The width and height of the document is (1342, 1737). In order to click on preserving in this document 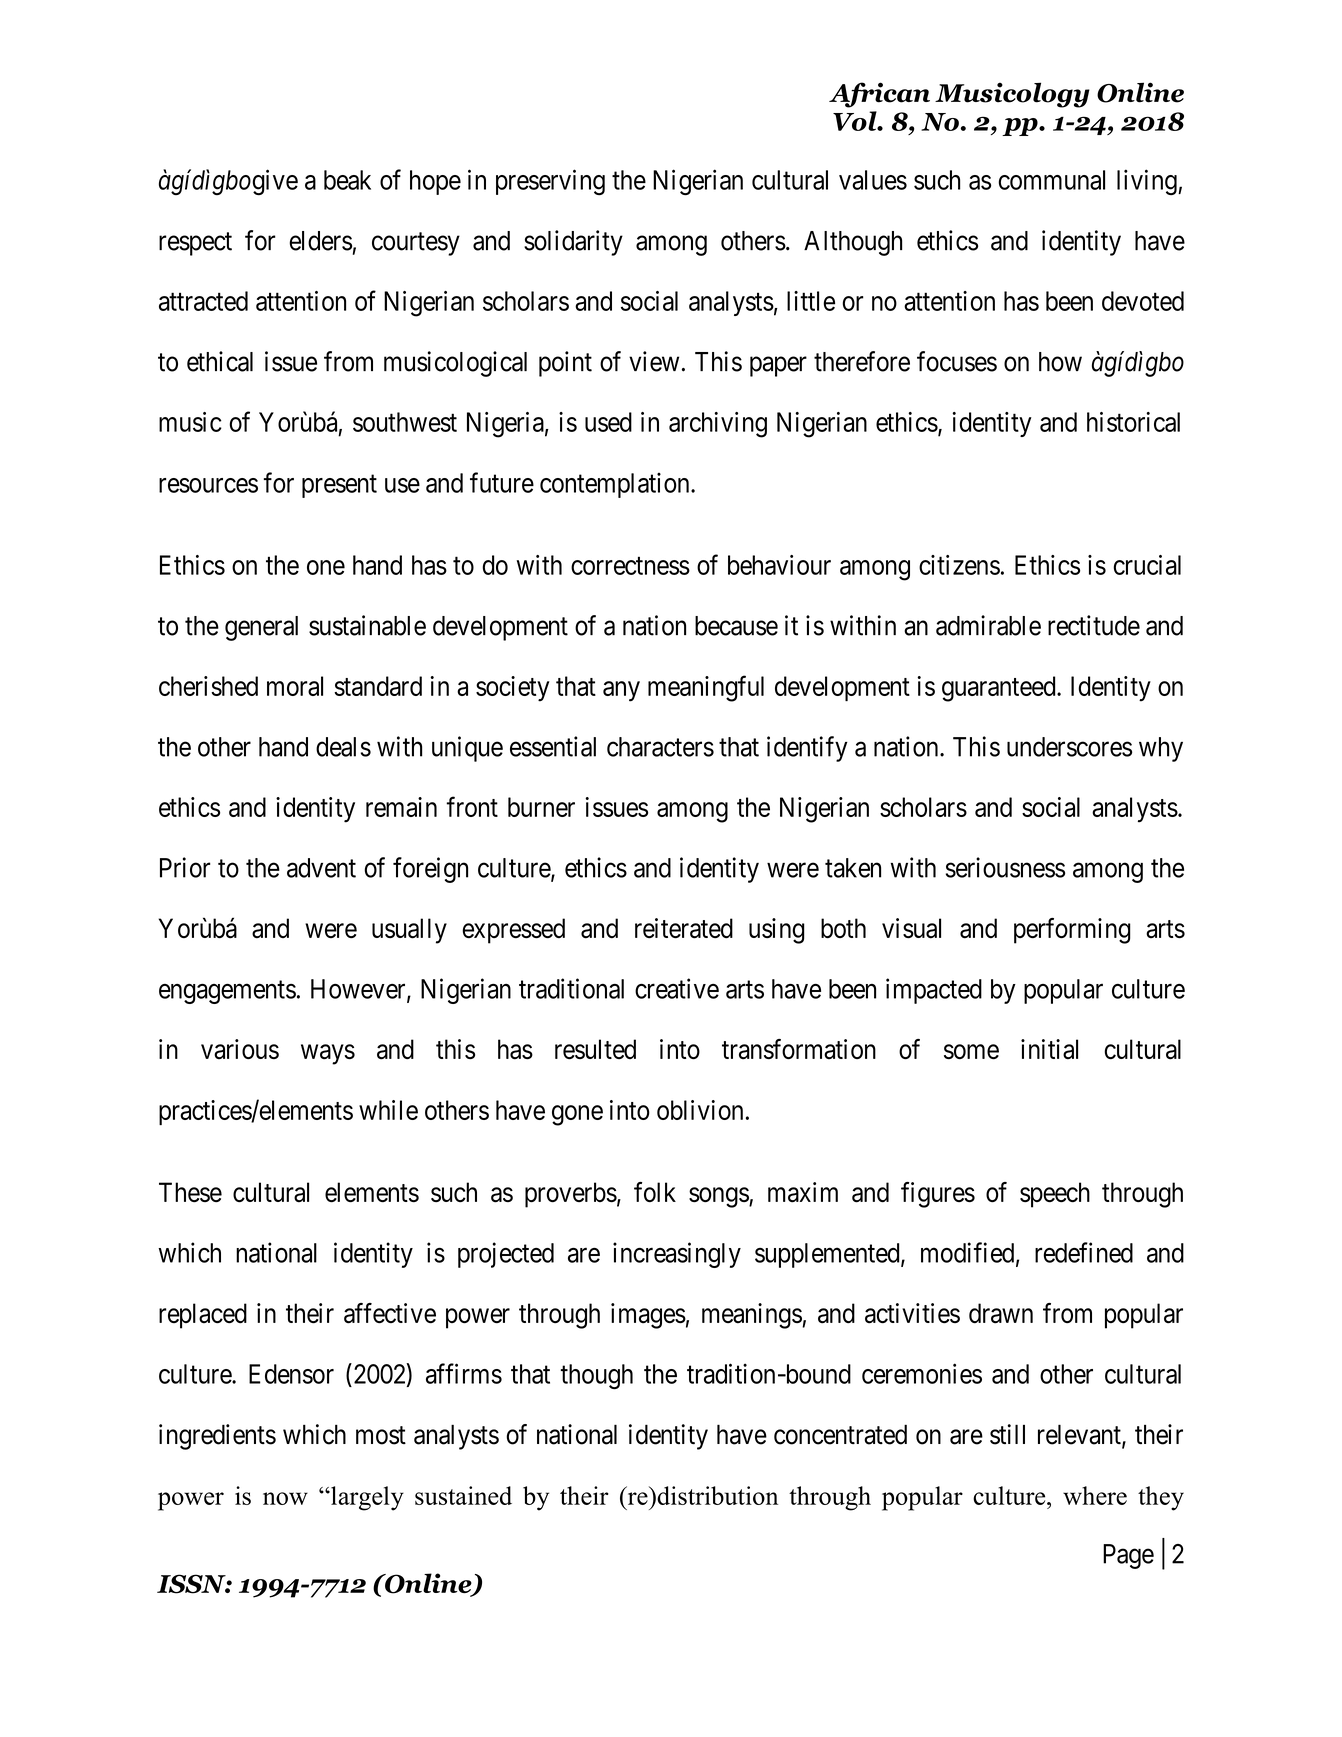, I will do `click(550, 182)`.
